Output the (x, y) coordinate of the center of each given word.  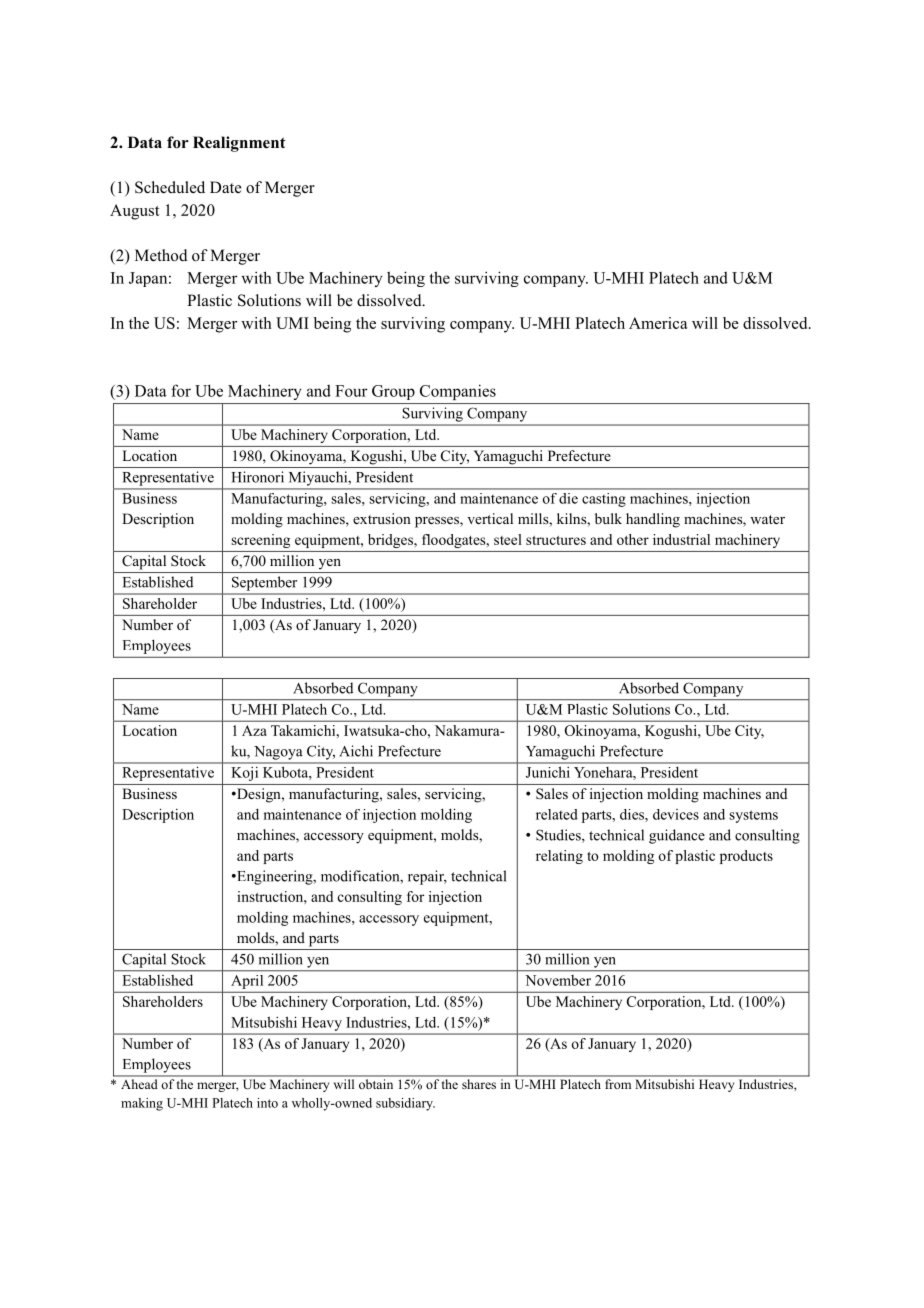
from (618, 1084)
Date (226, 187)
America (658, 323)
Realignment (239, 144)
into (267, 1103)
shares (479, 1084)
